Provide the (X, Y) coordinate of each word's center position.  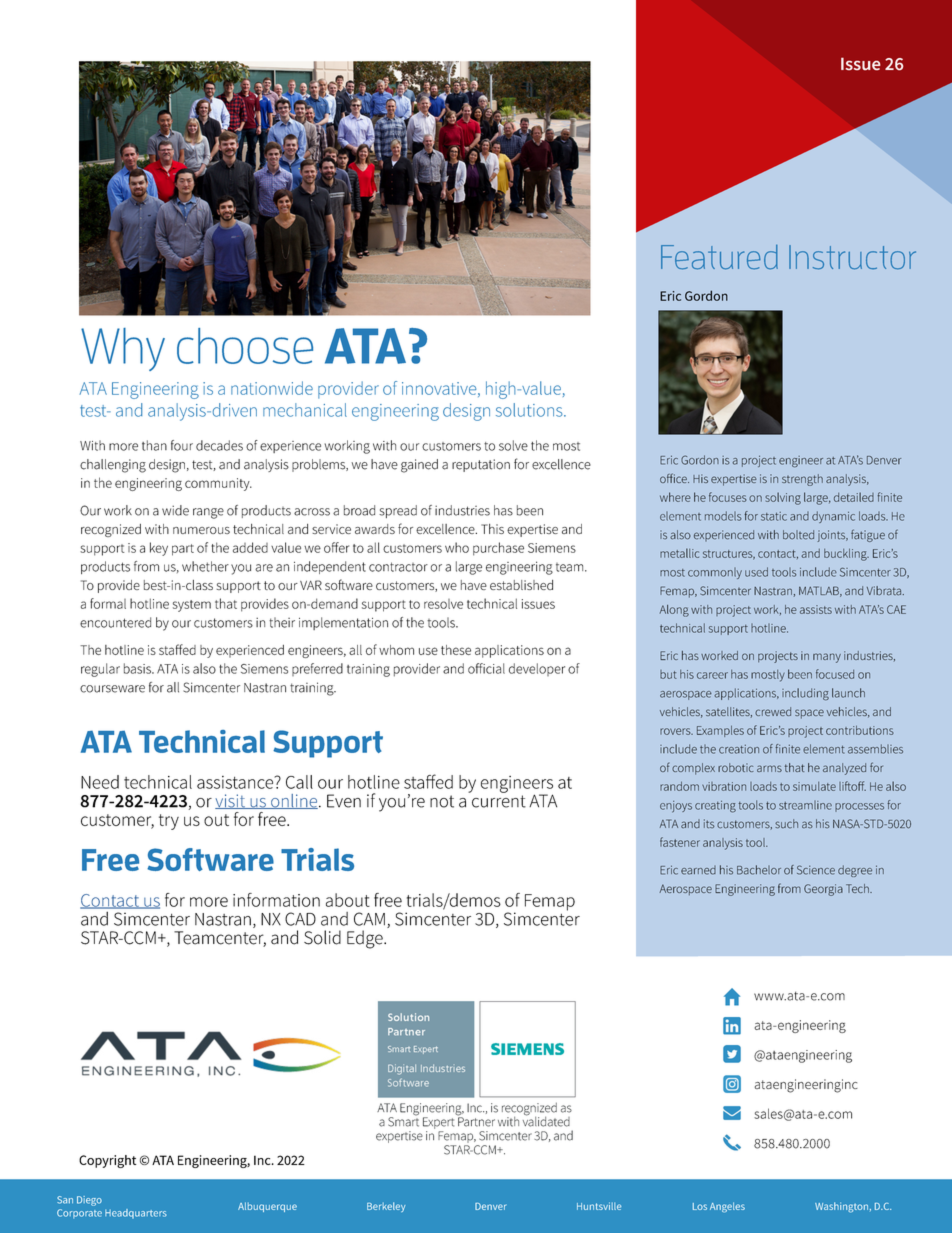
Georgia (823, 890)
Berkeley (386, 1207)
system (192, 606)
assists (816, 609)
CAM (369, 919)
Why (123, 349)
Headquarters (136, 1214)
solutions (530, 410)
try (169, 822)
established (521, 585)
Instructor (852, 257)
